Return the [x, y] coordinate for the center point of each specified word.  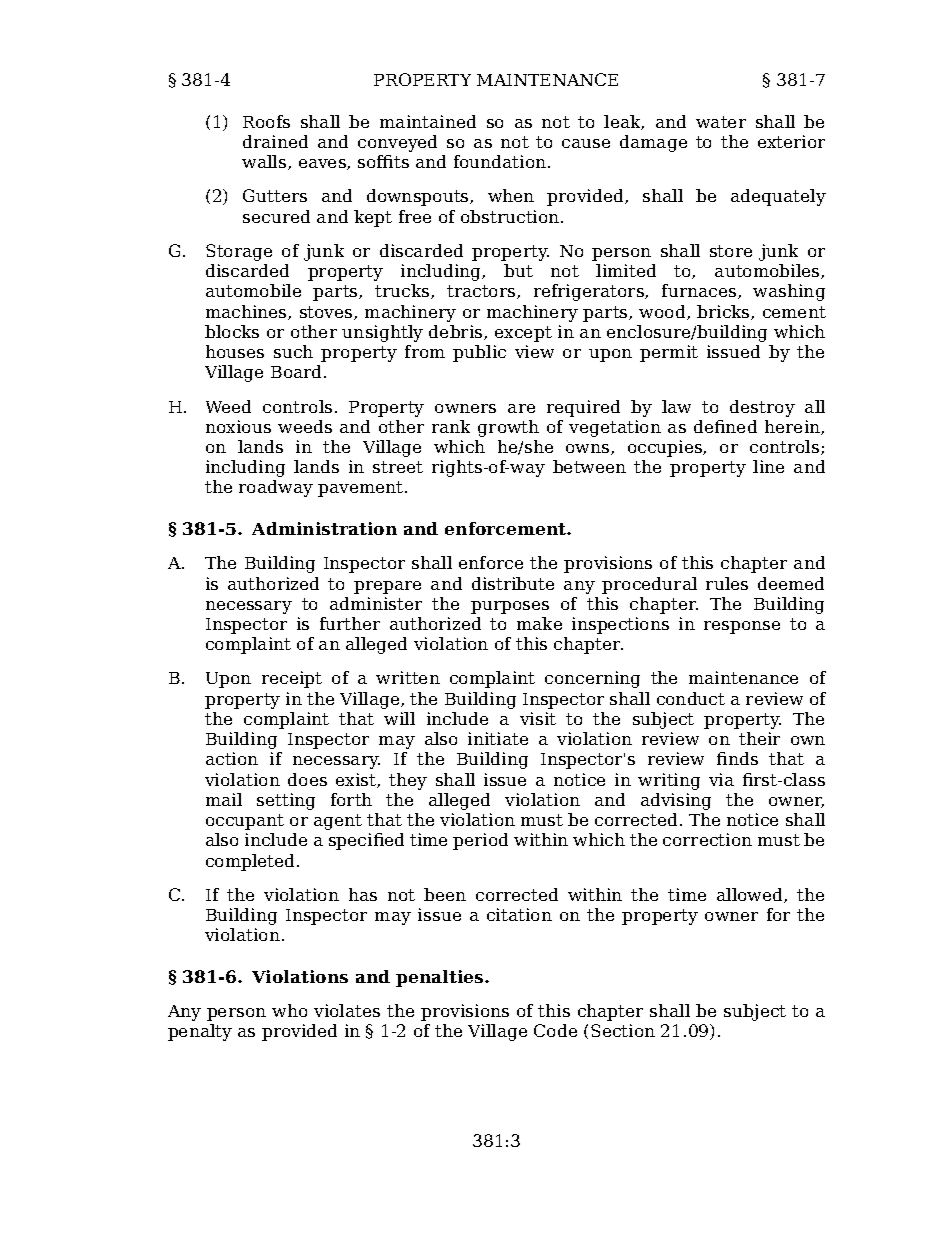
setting [286, 801]
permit [669, 353]
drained [275, 141]
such [293, 351]
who [289, 1010]
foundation [500, 161]
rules [727, 583]
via [721, 779]
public [479, 353]
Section [623, 1030]
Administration [324, 528]
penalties [441, 978]
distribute [513, 583]
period [480, 841]
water [721, 122]
